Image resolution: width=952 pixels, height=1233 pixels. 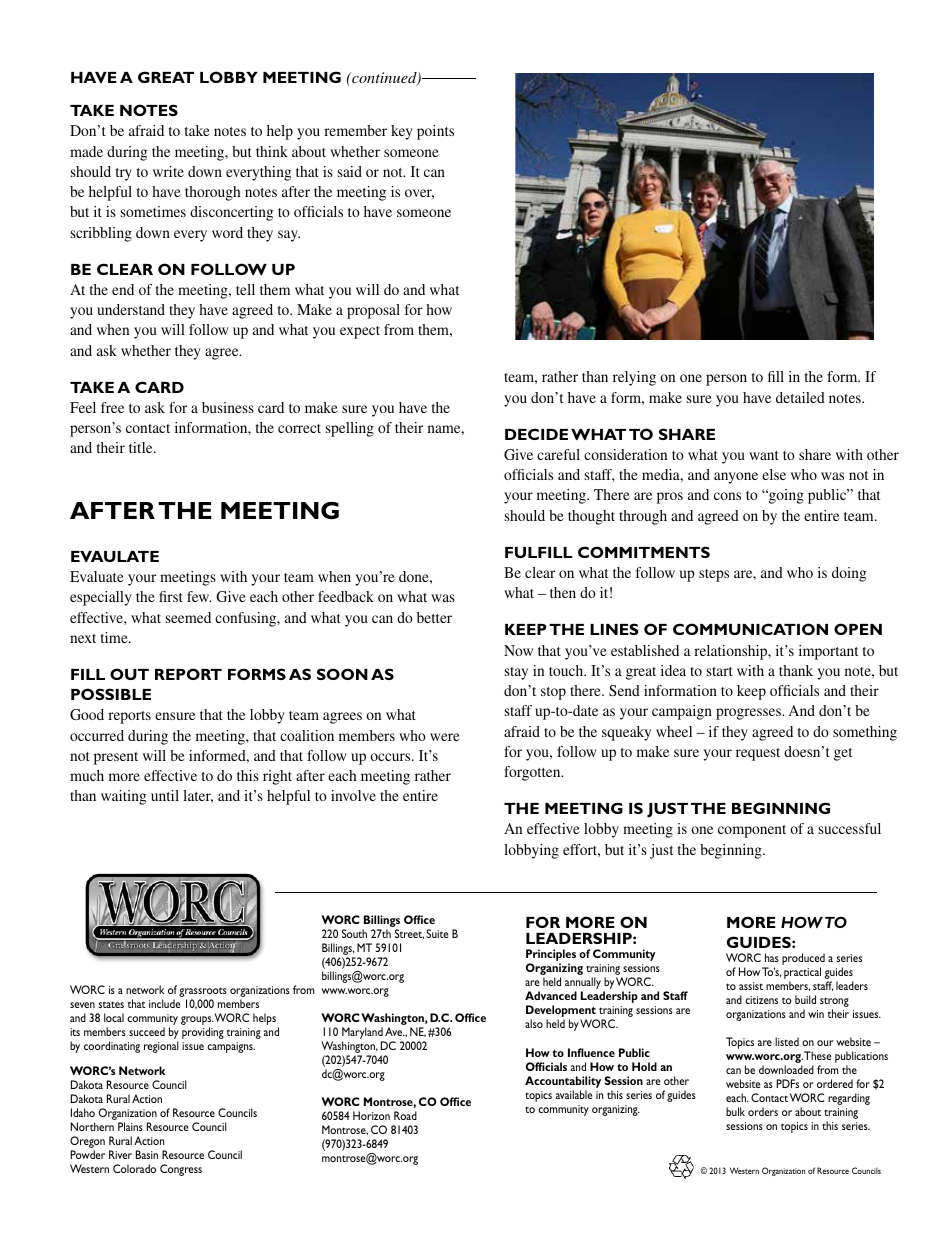 What do you see at coordinates (772, 957) in the page?
I see `has` at bounding box center [772, 957].
